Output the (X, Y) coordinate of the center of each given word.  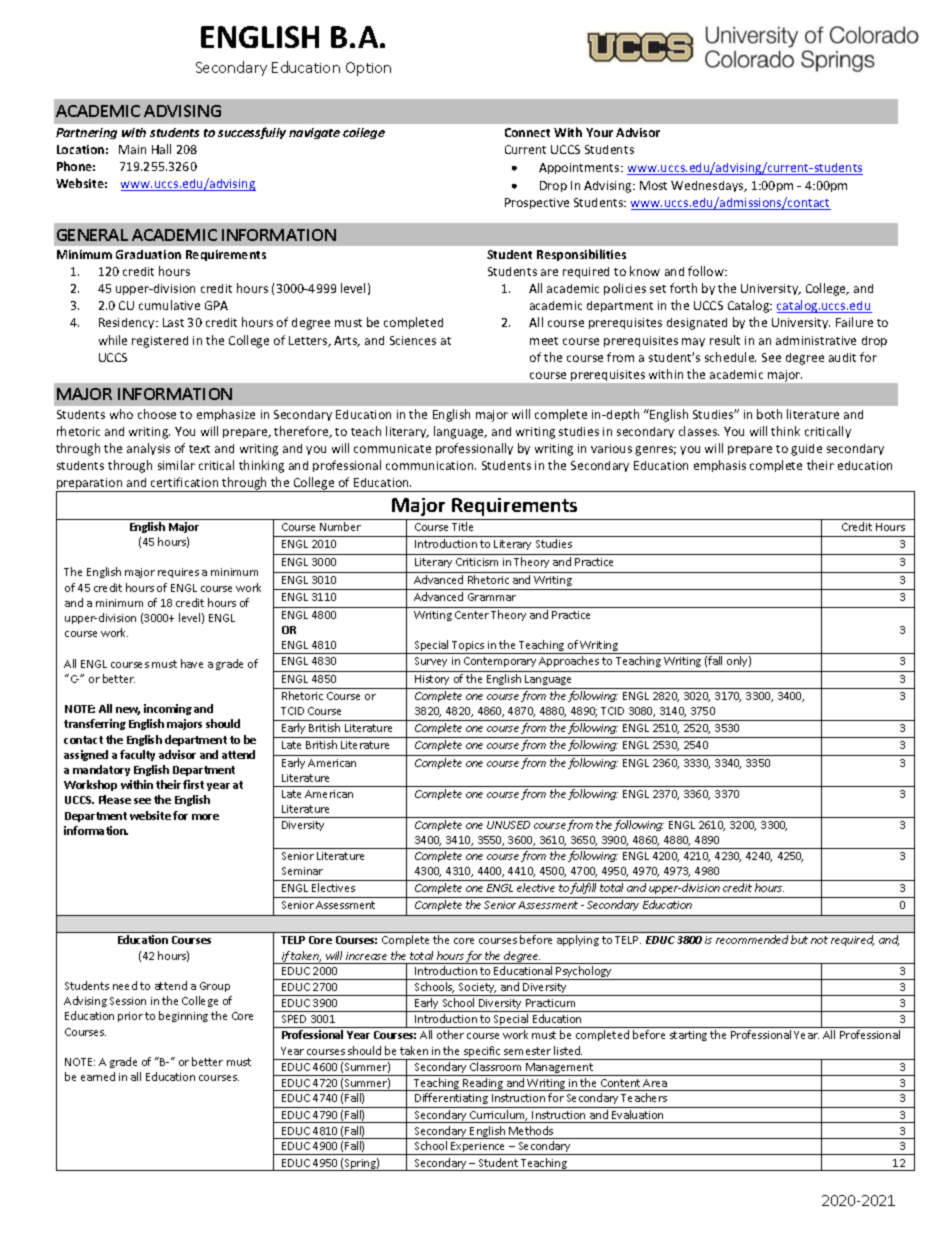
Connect (527, 132)
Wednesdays (708, 186)
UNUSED (508, 825)
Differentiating (451, 1100)
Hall (161, 149)
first (193, 784)
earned (98, 1076)
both (769, 414)
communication (431, 465)
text (199, 449)
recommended (752, 939)
